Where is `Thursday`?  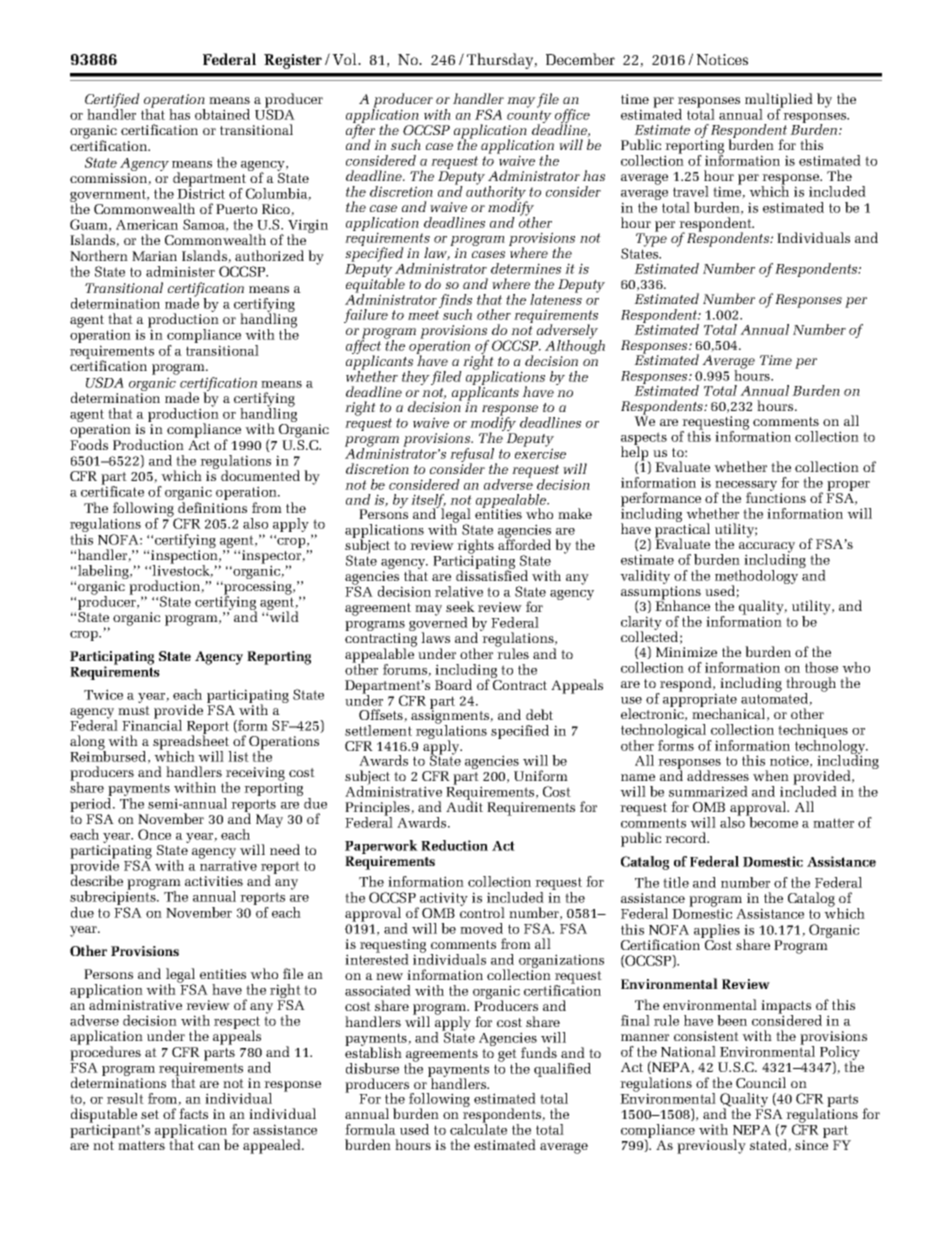
Thursday is located at coordinates (501, 61).
